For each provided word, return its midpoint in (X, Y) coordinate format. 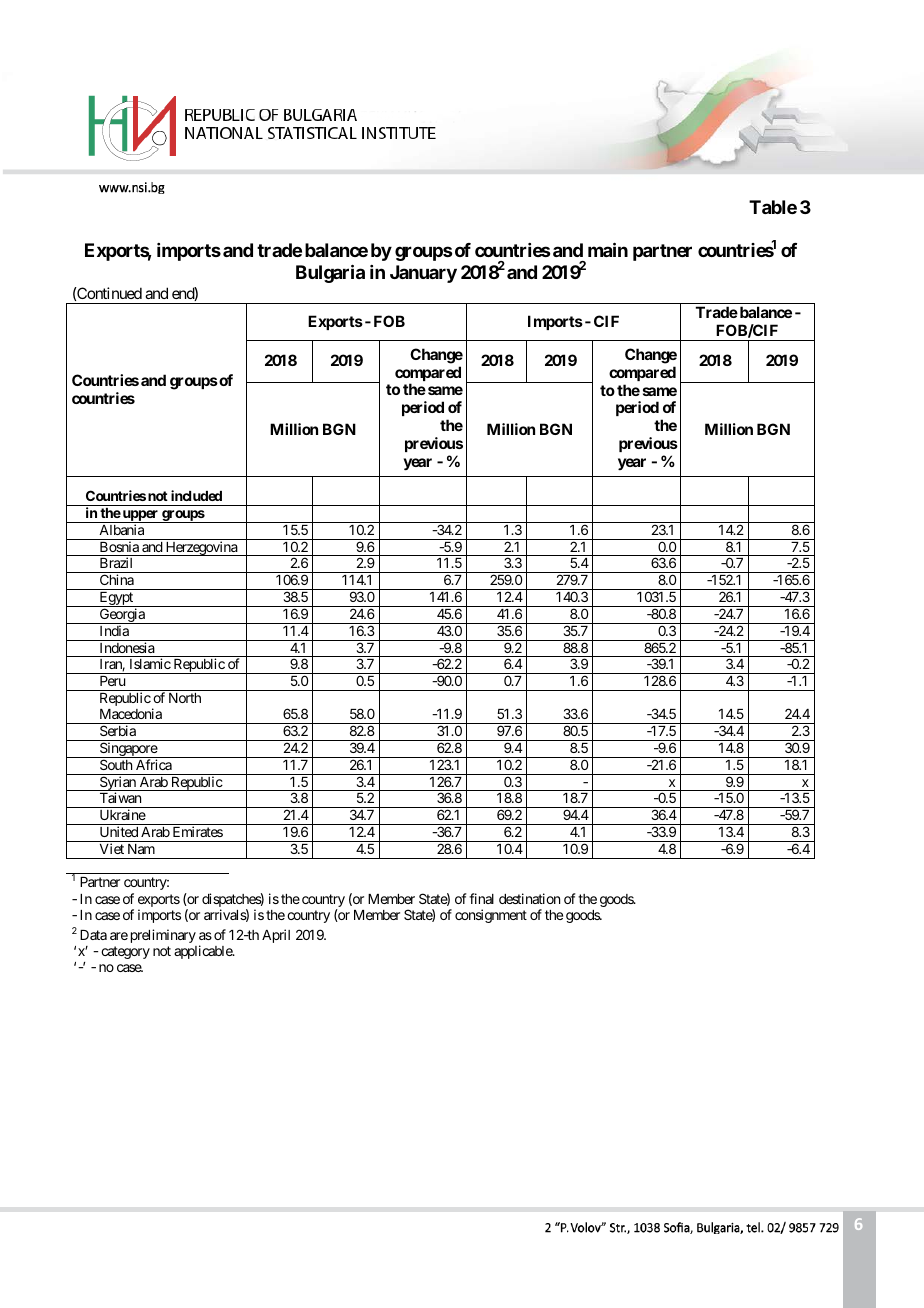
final (481, 898)
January (423, 274)
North (185, 698)
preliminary (163, 936)
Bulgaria (330, 273)
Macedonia (131, 713)
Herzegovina (201, 548)
